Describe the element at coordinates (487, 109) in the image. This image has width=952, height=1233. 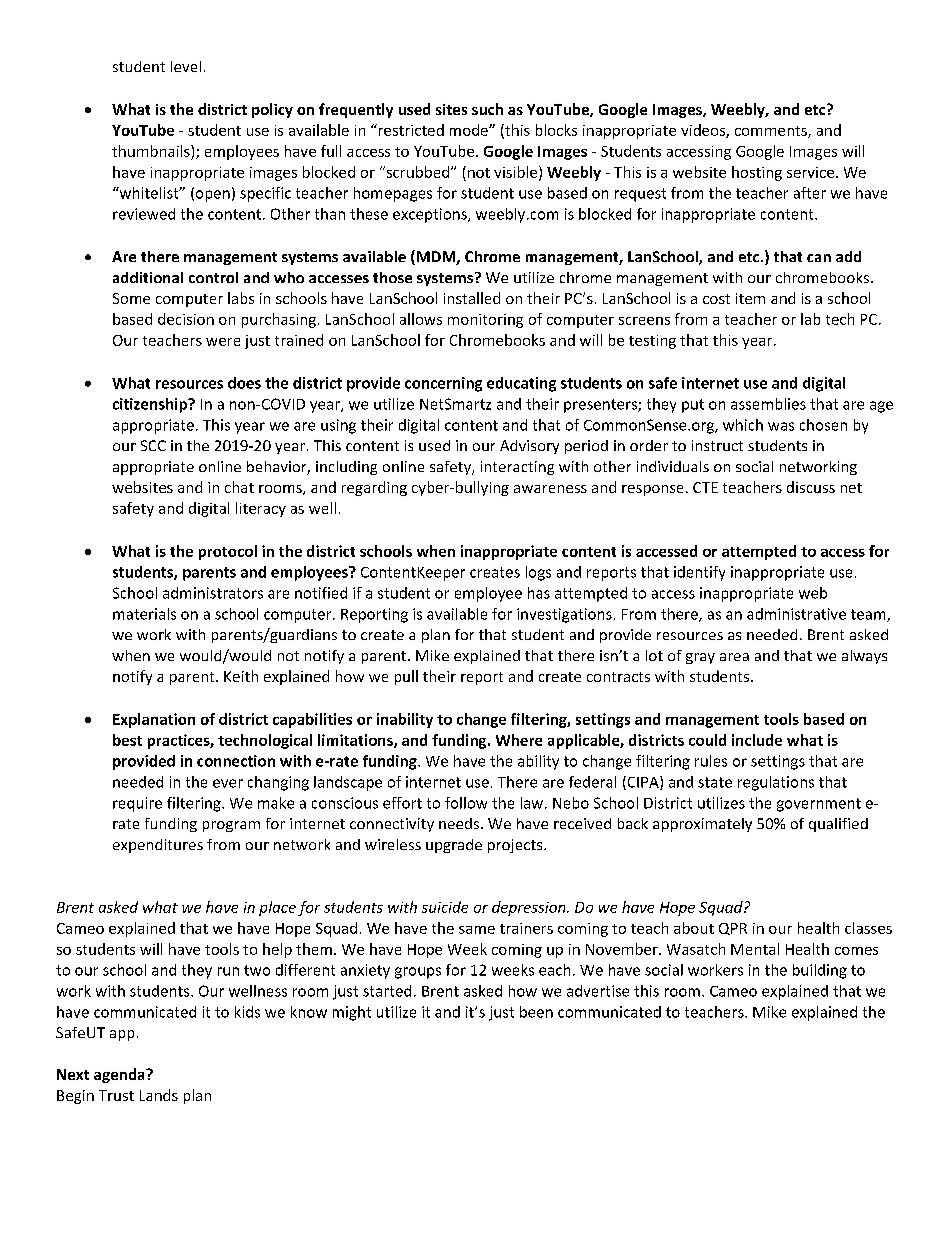
I see `such` at that location.
